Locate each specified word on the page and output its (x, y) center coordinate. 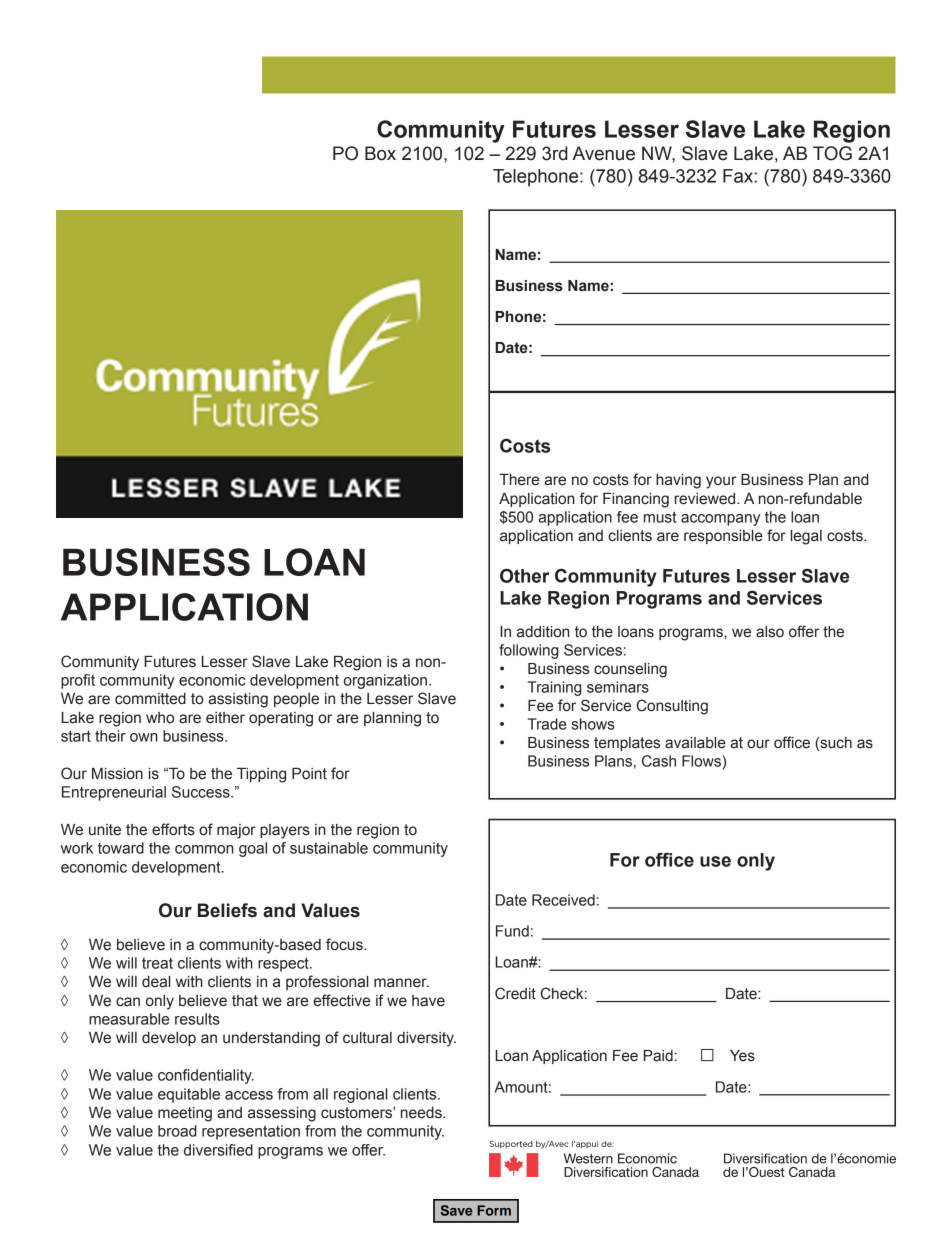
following (529, 651)
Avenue (604, 153)
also (770, 632)
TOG (832, 153)
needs (422, 1113)
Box (380, 153)
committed (150, 699)
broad (177, 1131)
